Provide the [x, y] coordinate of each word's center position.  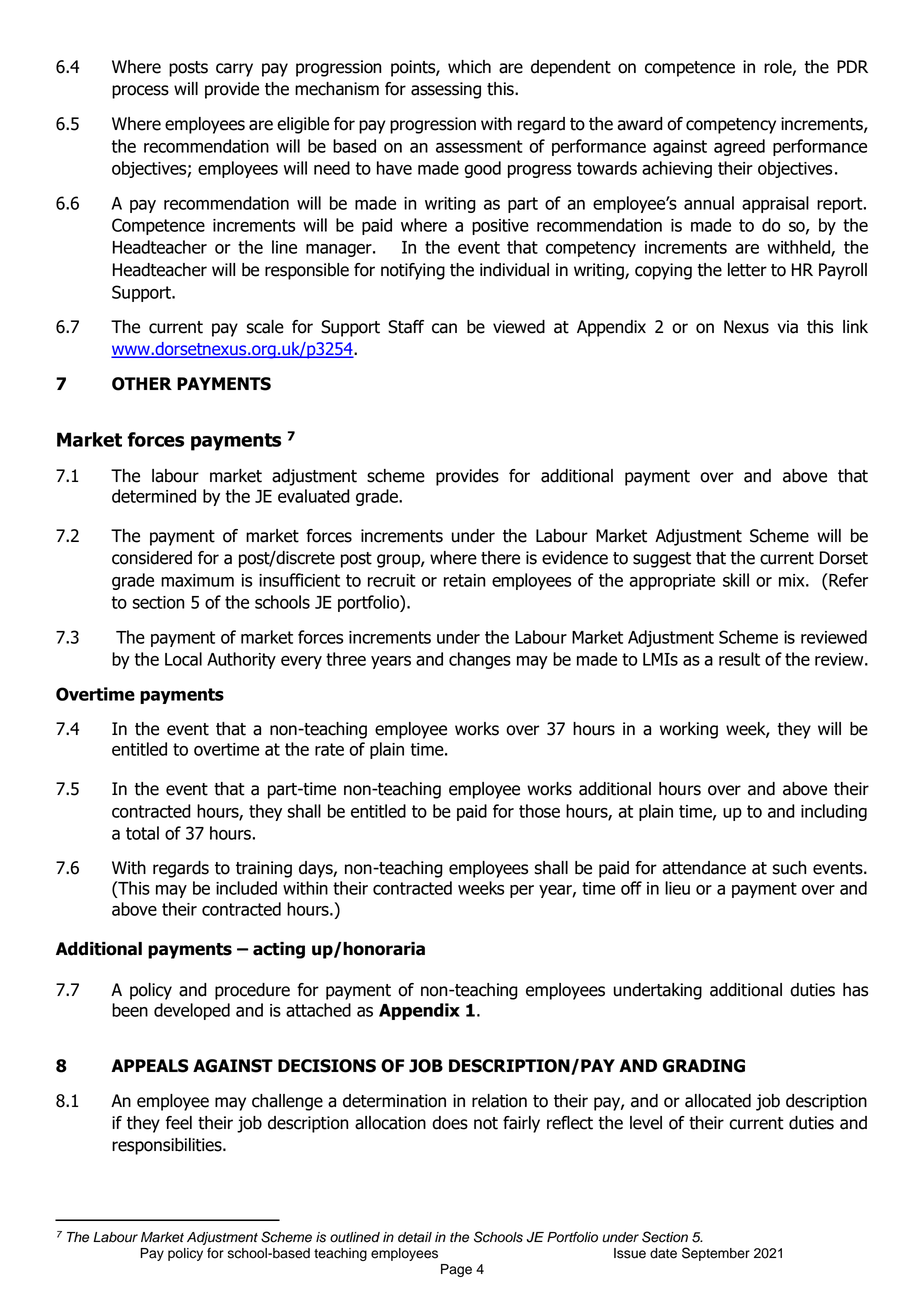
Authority [241, 660]
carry [234, 70]
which [469, 67]
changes [480, 660]
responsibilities [168, 1146]
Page [456, 1270]
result [739, 659]
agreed [739, 147]
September [716, 1254]
